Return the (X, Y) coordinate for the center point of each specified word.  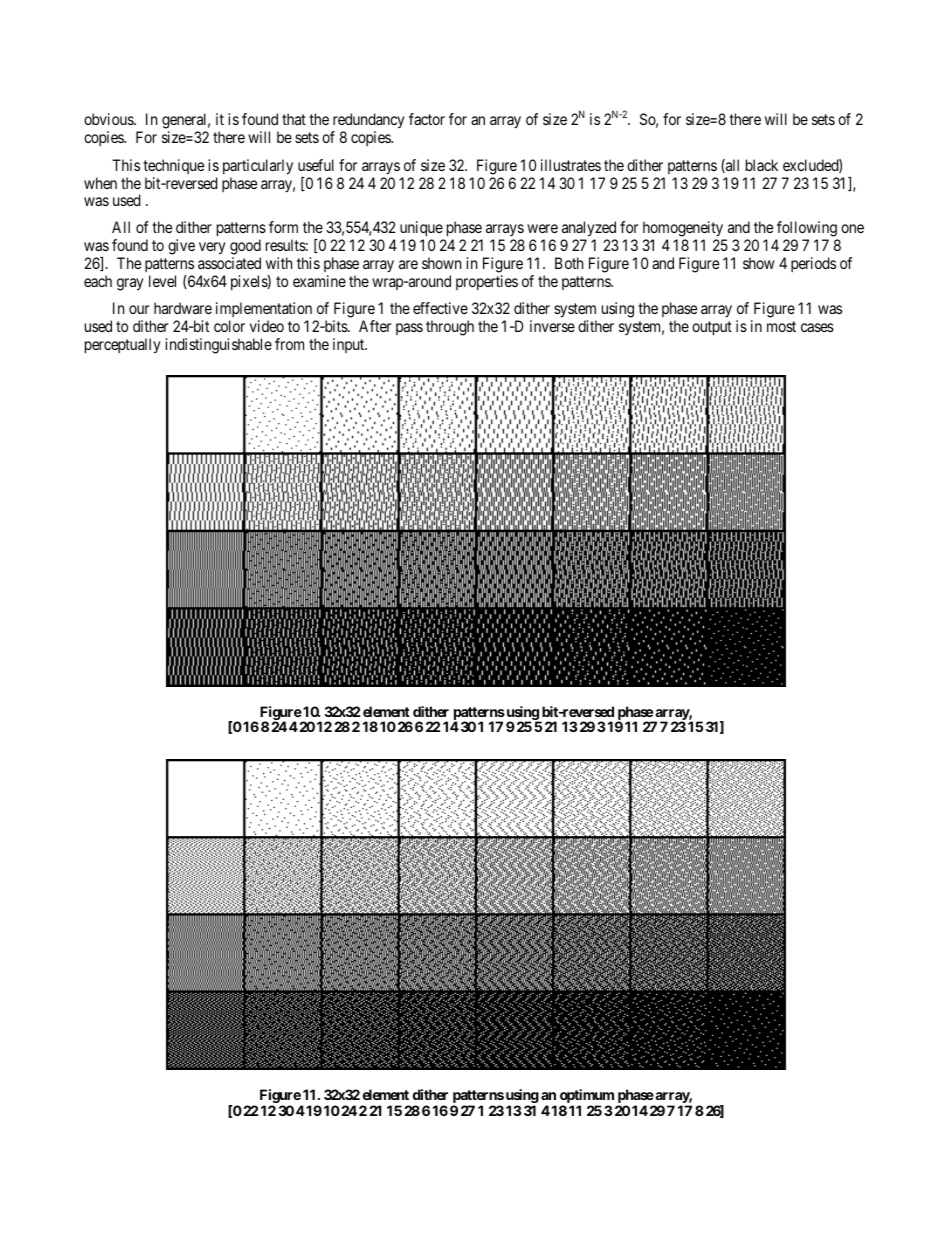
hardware (183, 308)
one (852, 228)
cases (817, 327)
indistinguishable (218, 346)
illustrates (571, 165)
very (212, 248)
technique (173, 166)
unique (422, 230)
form (283, 227)
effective (440, 308)
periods (813, 264)
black (762, 165)
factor (427, 119)
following (807, 230)
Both (569, 263)
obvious (109, 119)
